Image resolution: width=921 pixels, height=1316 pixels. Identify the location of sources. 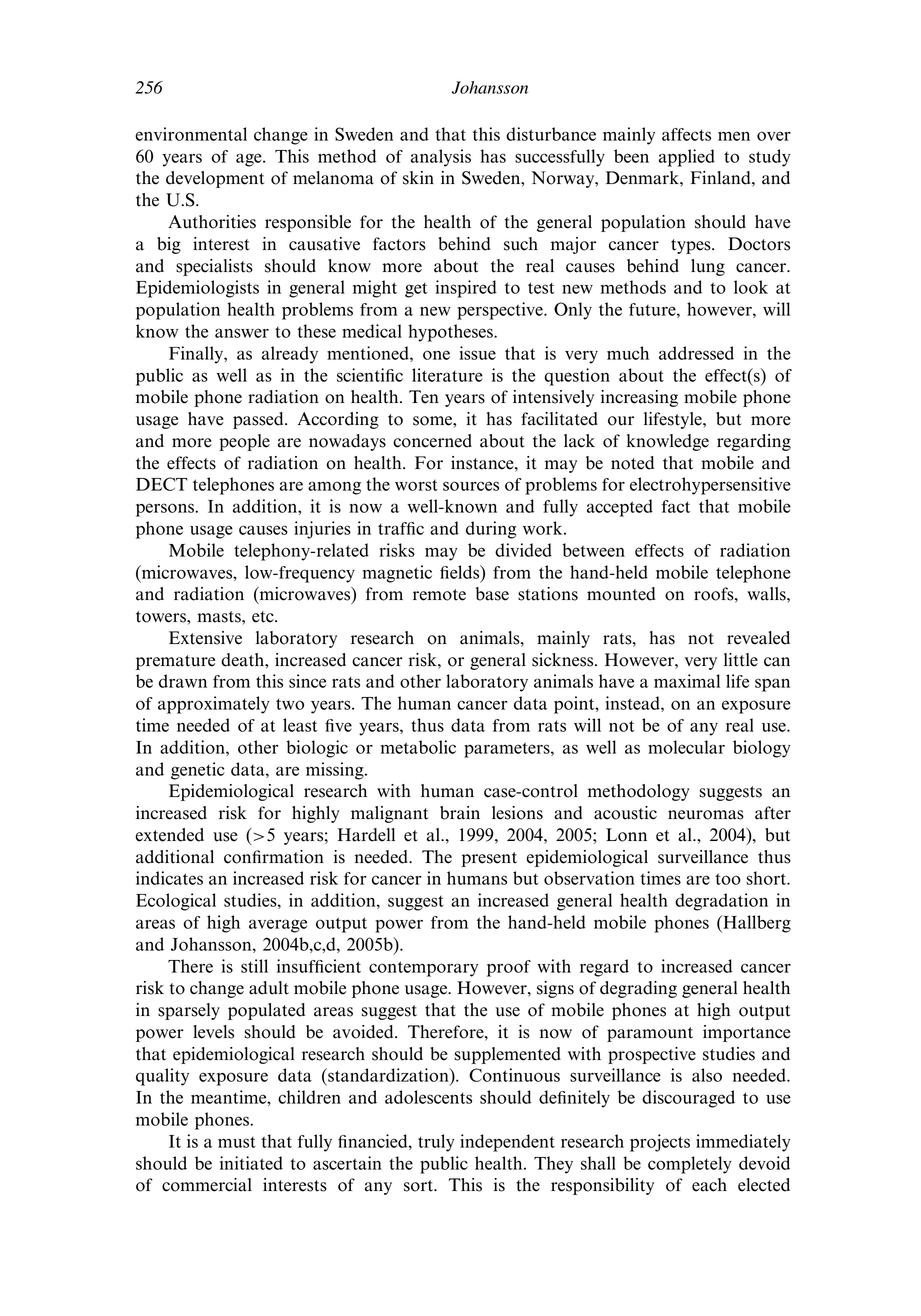
(471, 486).
